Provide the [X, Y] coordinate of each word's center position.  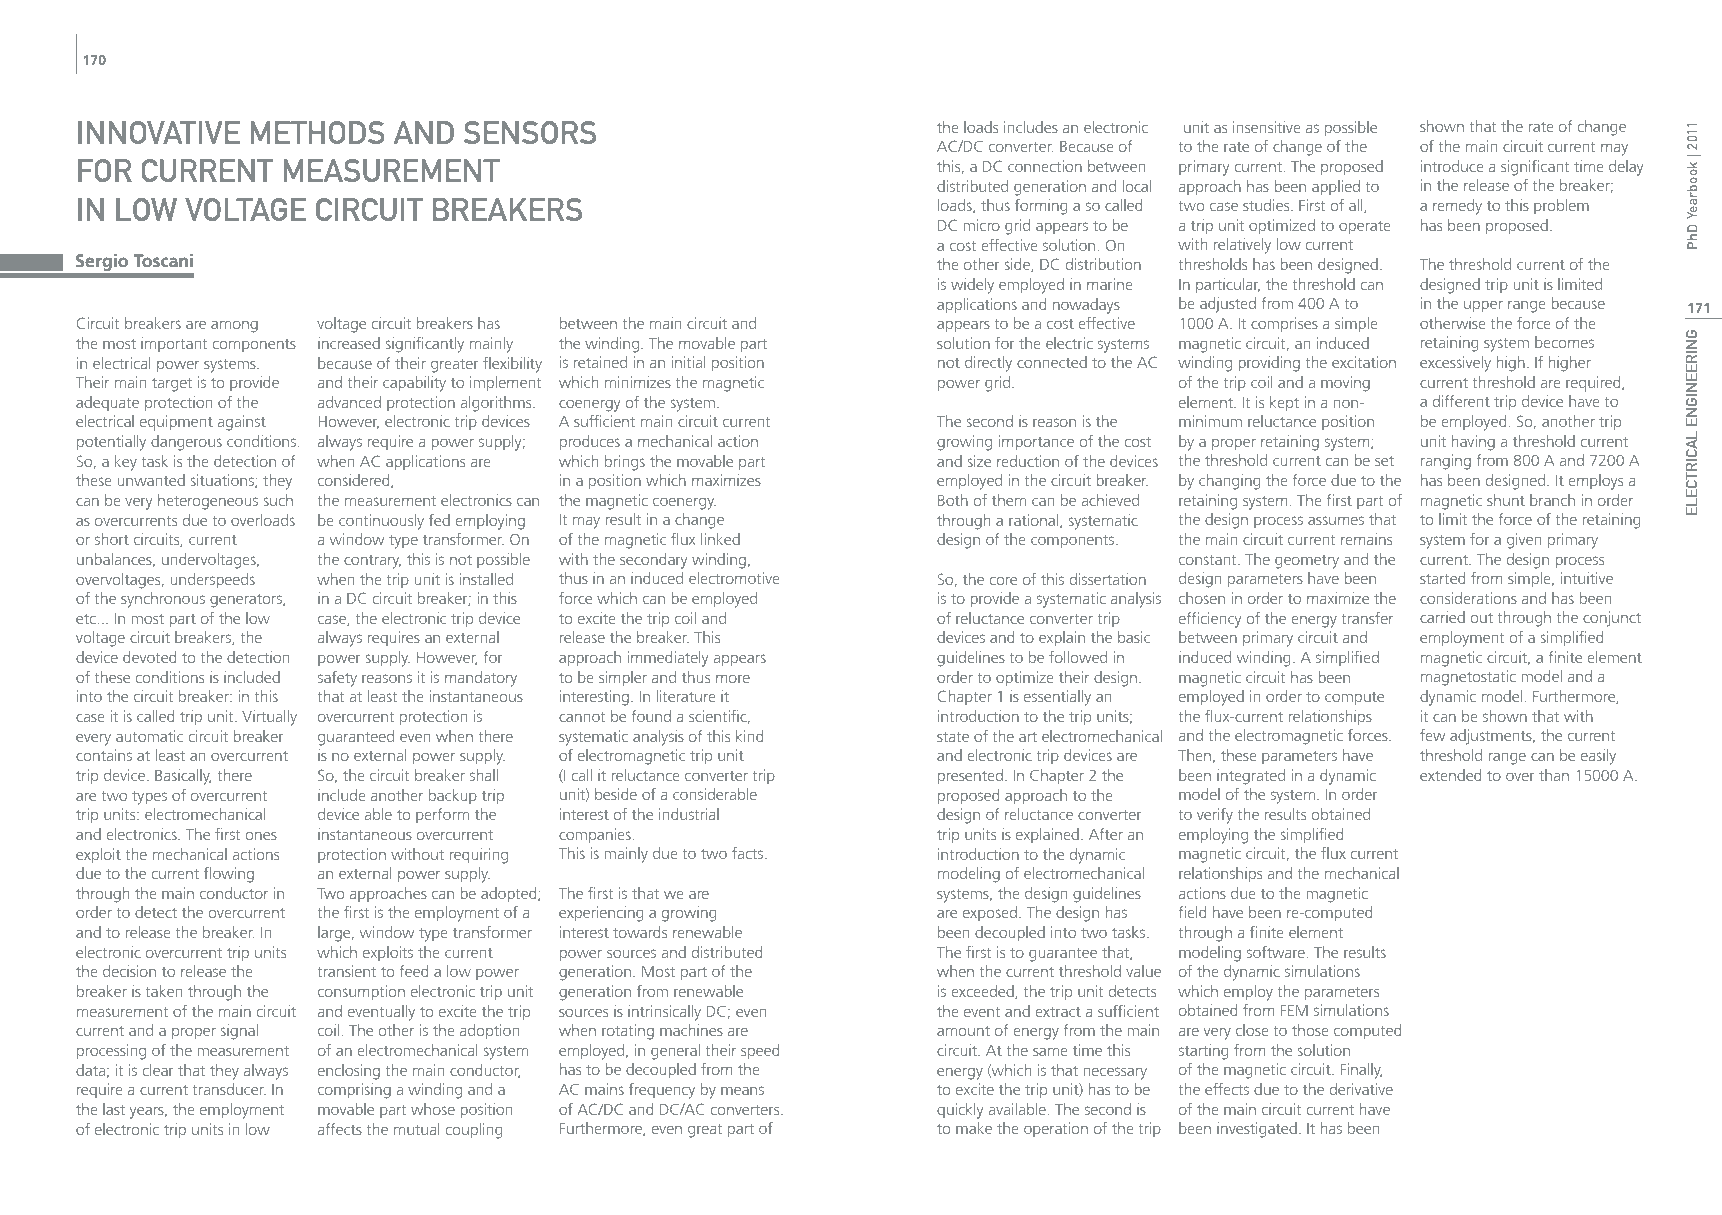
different [1461, 401]
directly [988, 364]
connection [1045, 166]
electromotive [734, 578]
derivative [1361, 1089]
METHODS [318, 132]
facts [749, 853]
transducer [229, 1089]
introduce [1452, 166]
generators [247, 601]
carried [1442, 617]
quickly [960, 1111]
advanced [349, 402]
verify [1215, 816]
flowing [229, 875]
